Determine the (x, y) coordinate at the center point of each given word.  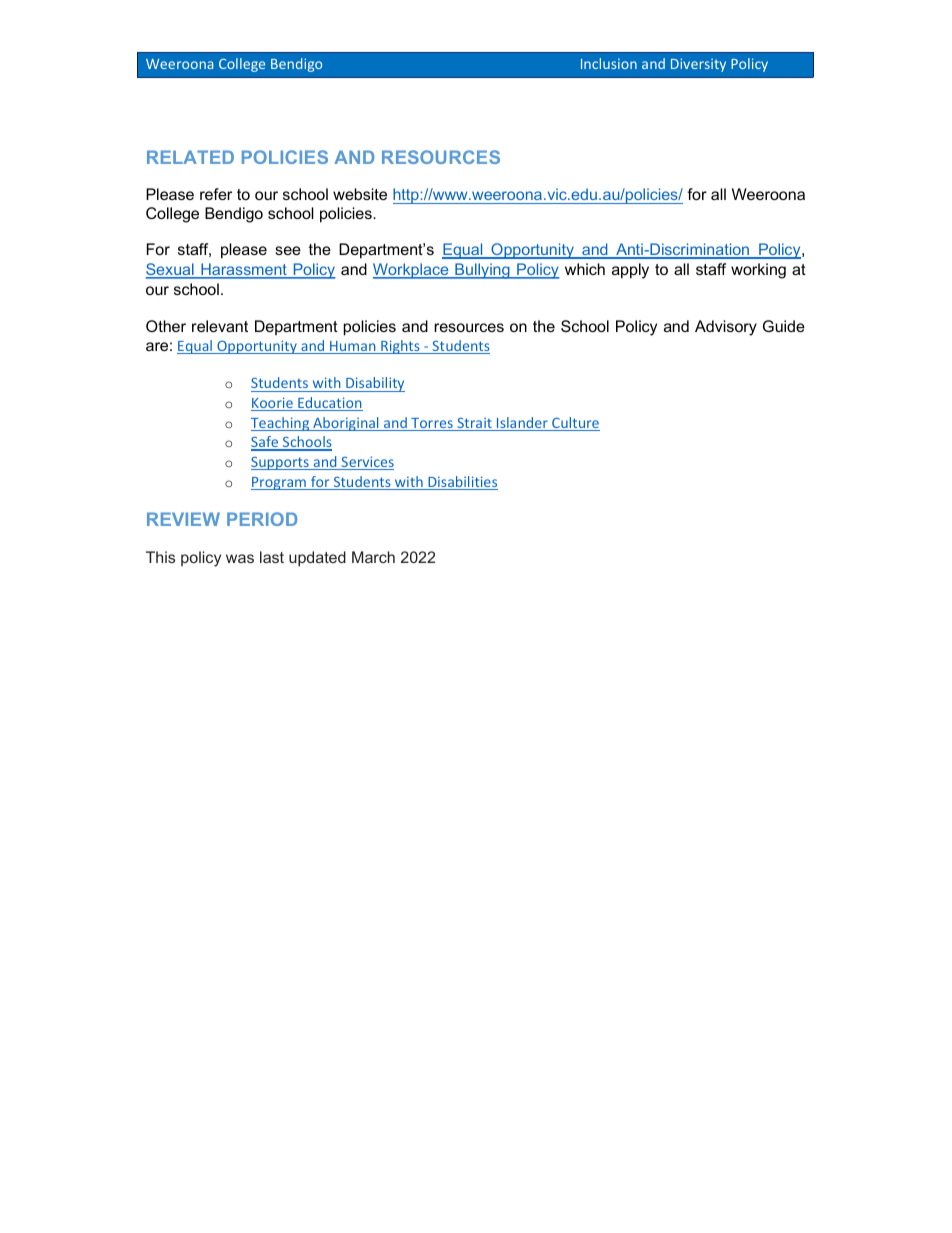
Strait (474, 424)
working (758, 271)
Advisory (726, 328)
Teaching (281, 424)
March (373, 557)
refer (216, 194)
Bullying (482, 271)
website (360, 194)
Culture (575, 424)
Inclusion (609, 63)
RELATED (190, 157)
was (240, 558)
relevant (220, 326)
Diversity (698, 65)
